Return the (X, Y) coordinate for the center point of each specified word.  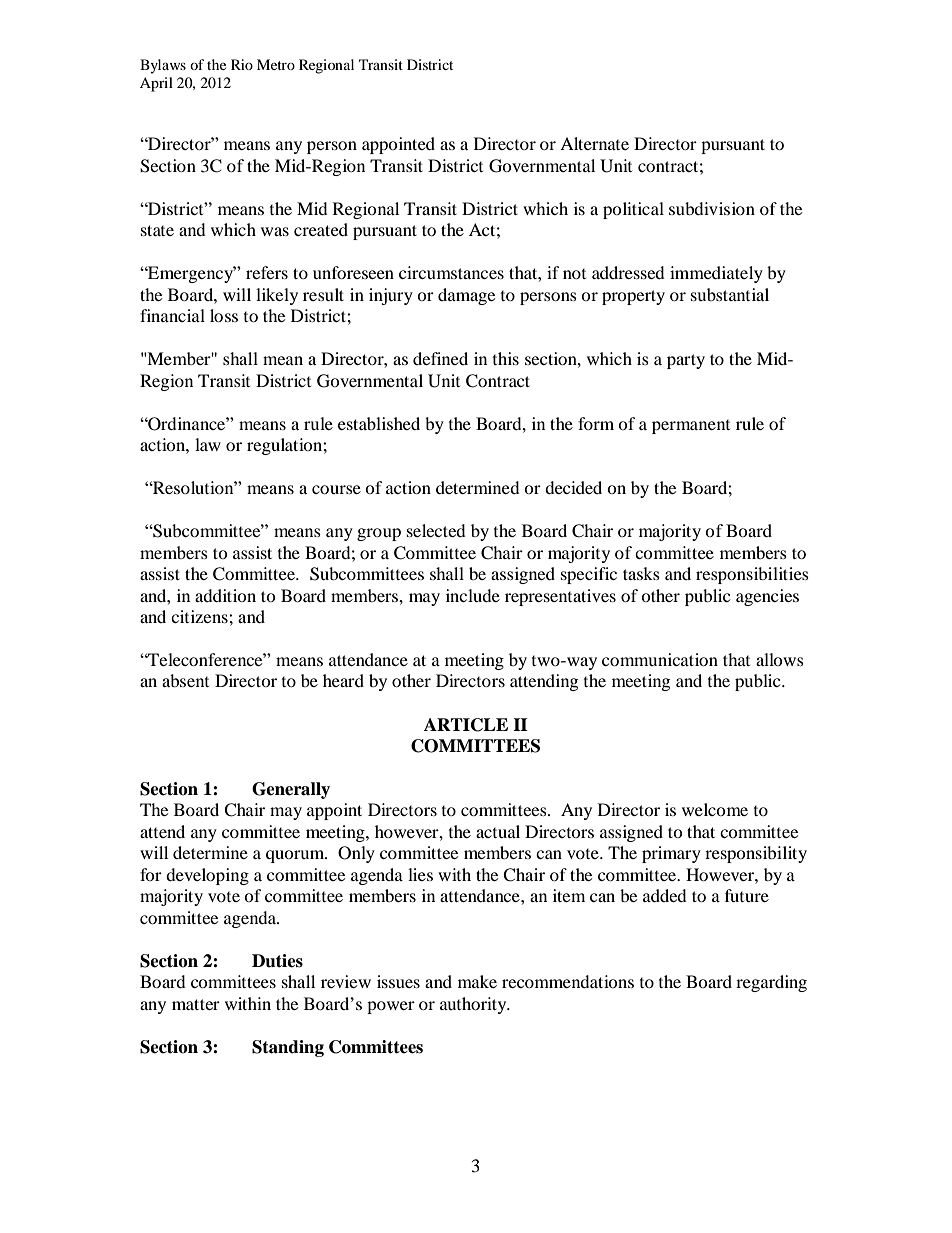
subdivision (712, 208)
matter (196, 1004)
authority (474, 1005)
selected (436, 530)
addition (225, 595)
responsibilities (752, 575)
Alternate (594, 143)
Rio (242, 64)
